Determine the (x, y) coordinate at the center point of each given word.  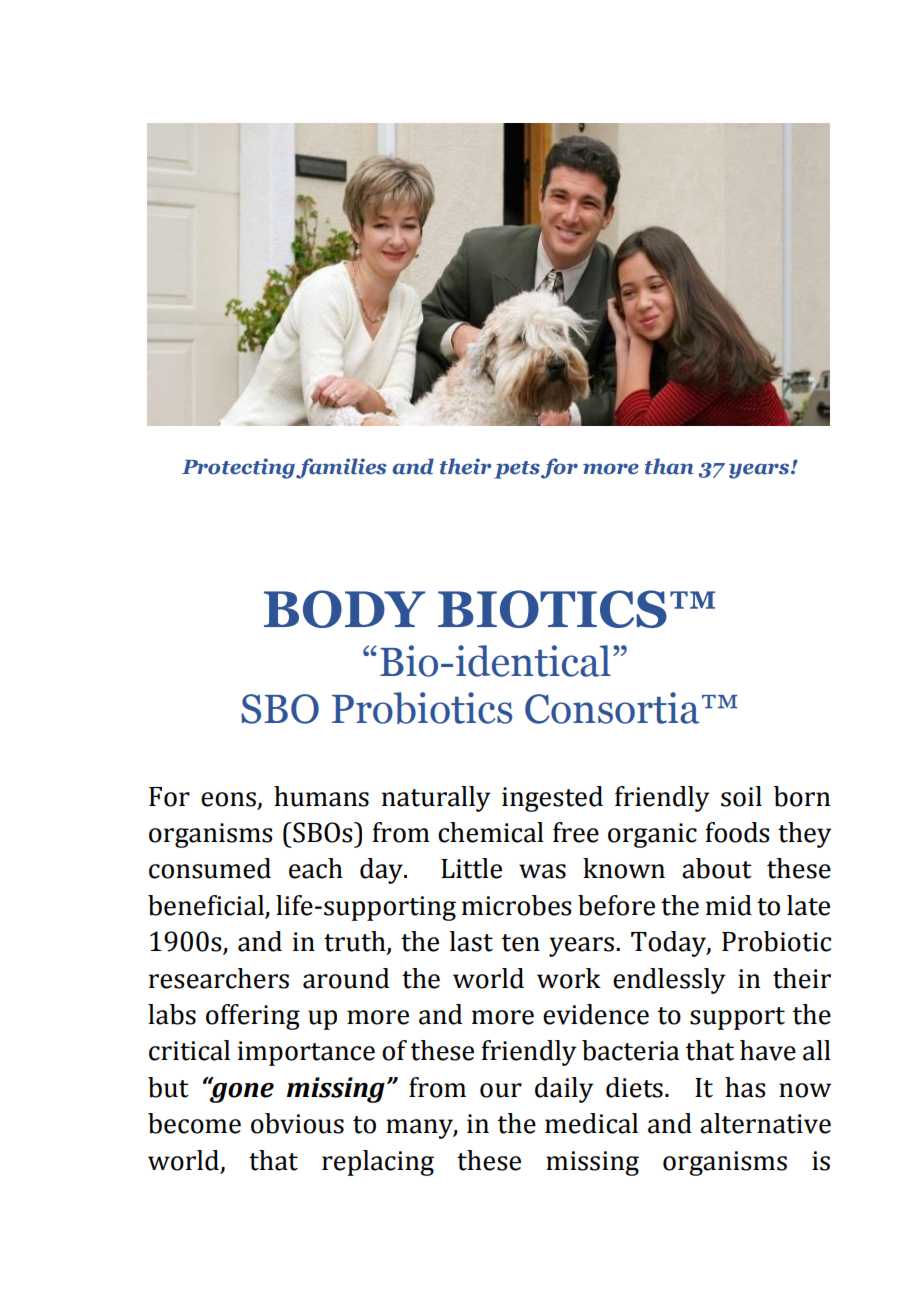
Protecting (238, 468)
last (471, 941)
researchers (219, 978)
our (501, 1090)
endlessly (669, 981)
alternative (765, 1123)
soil (741, 796)
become (194, 1123)
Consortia (612, 708)
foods (737, 832)
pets (517, 470)
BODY (345, 609)
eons (228, 799)
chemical (491, 832)
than (669, 466)
